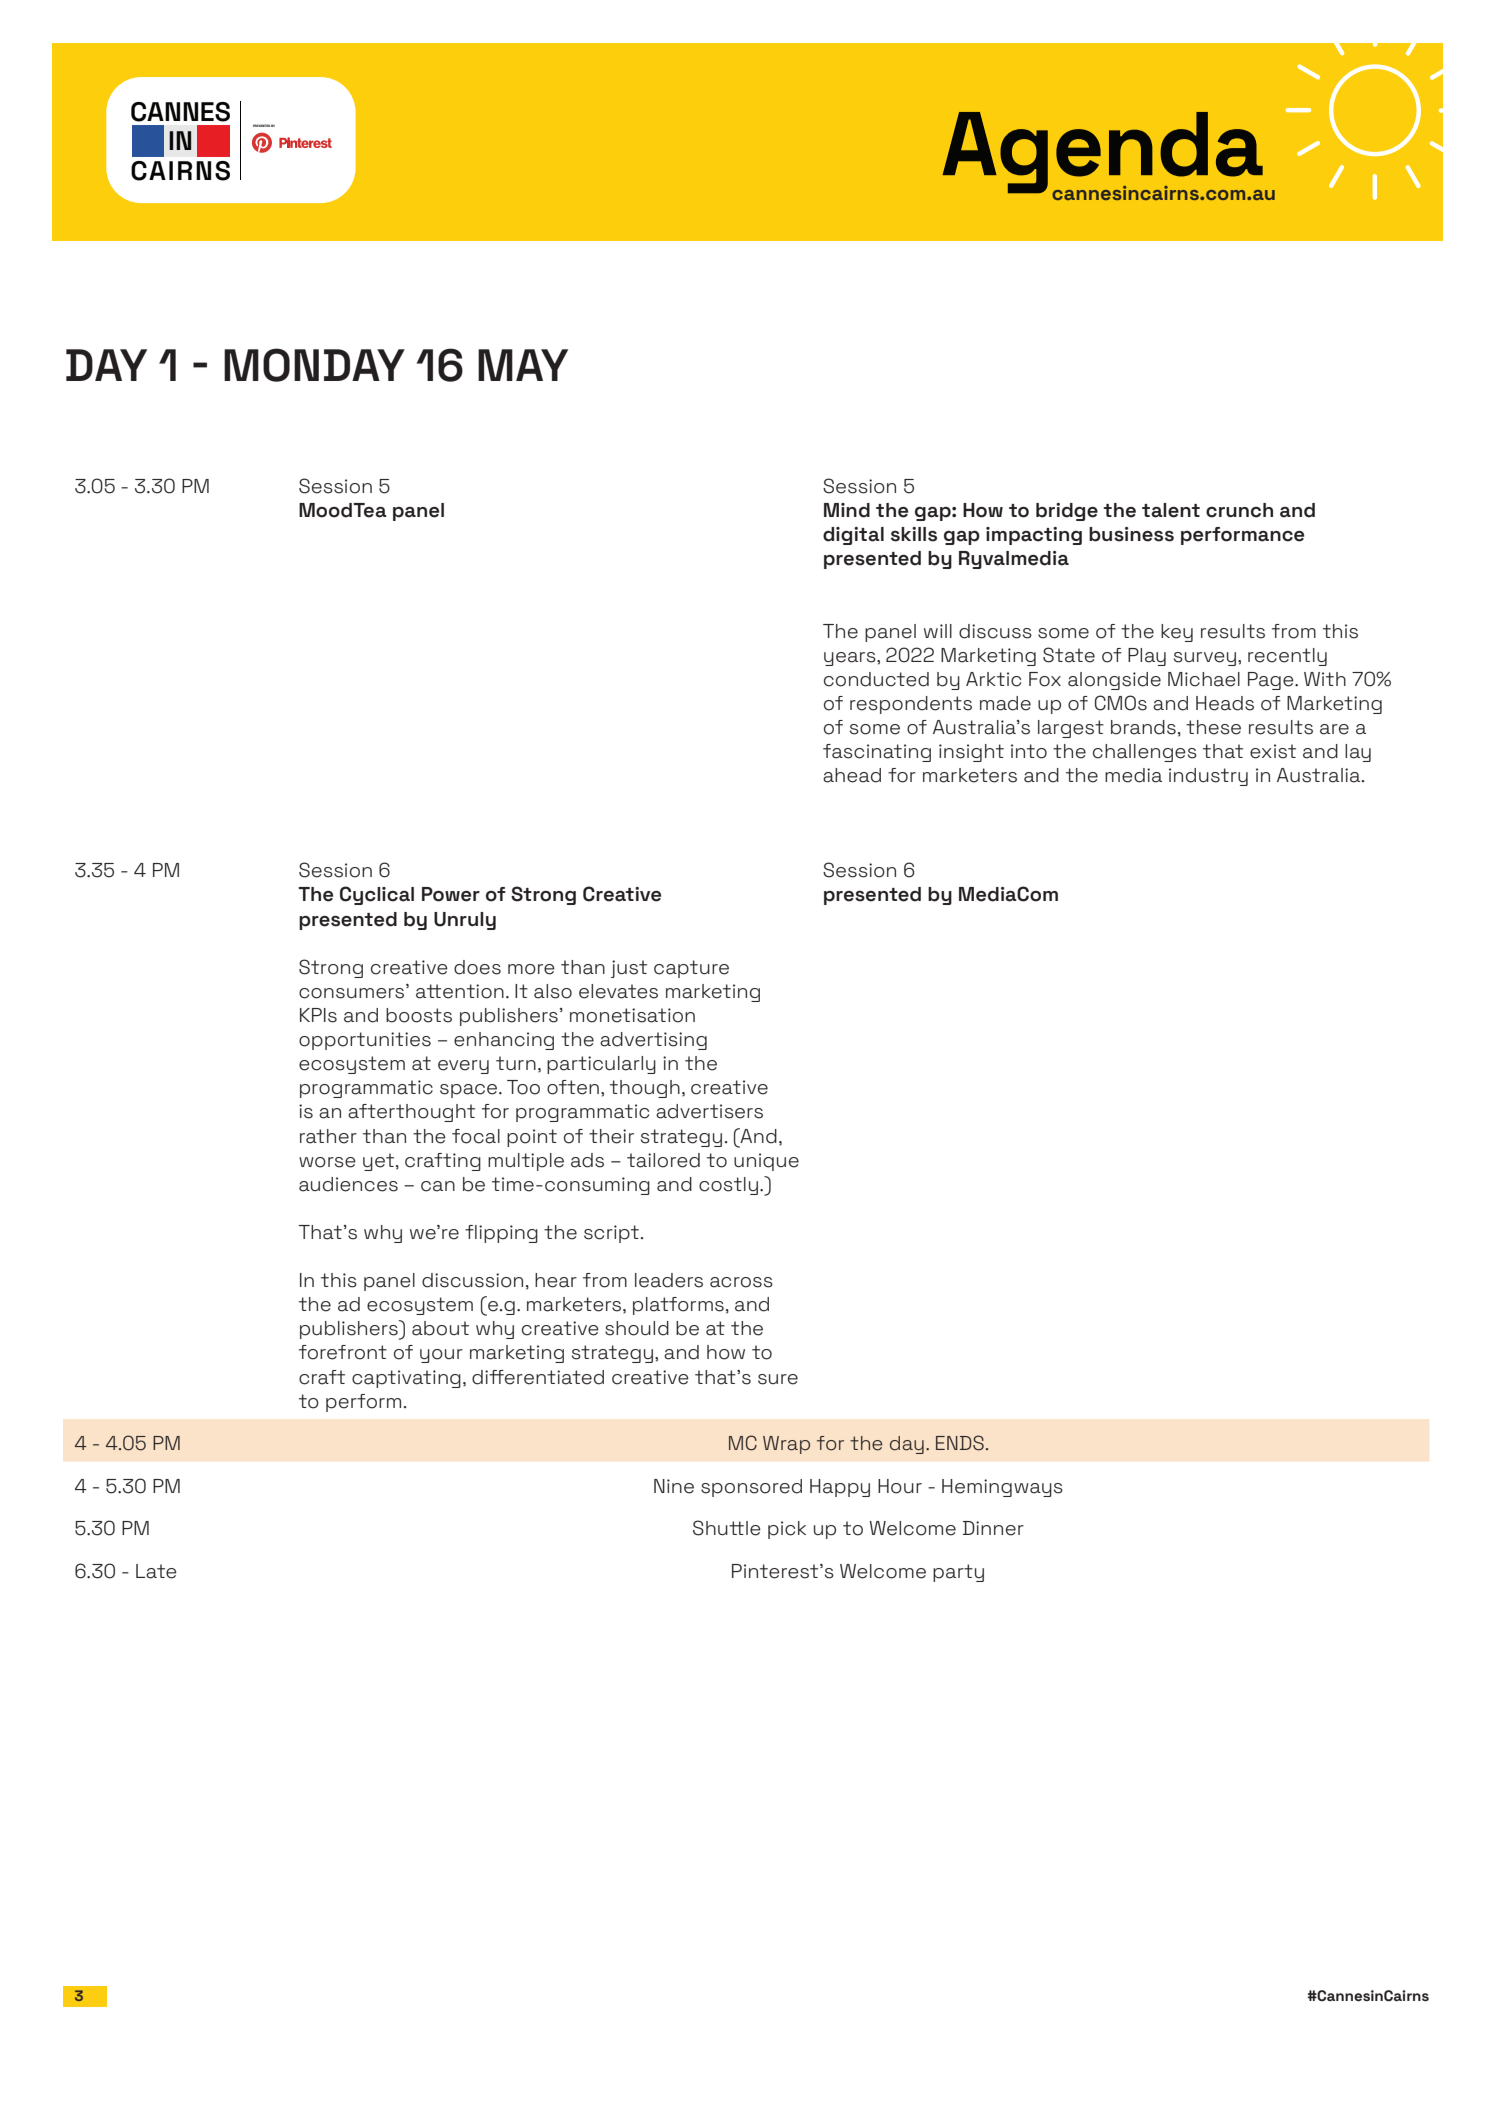 Image resolution: width=1495 pixels, height=2114 pixels. What do you see at coordinates (1177, 633) in the screenshot?
I see `key` at bounding box center [1177, 633].
